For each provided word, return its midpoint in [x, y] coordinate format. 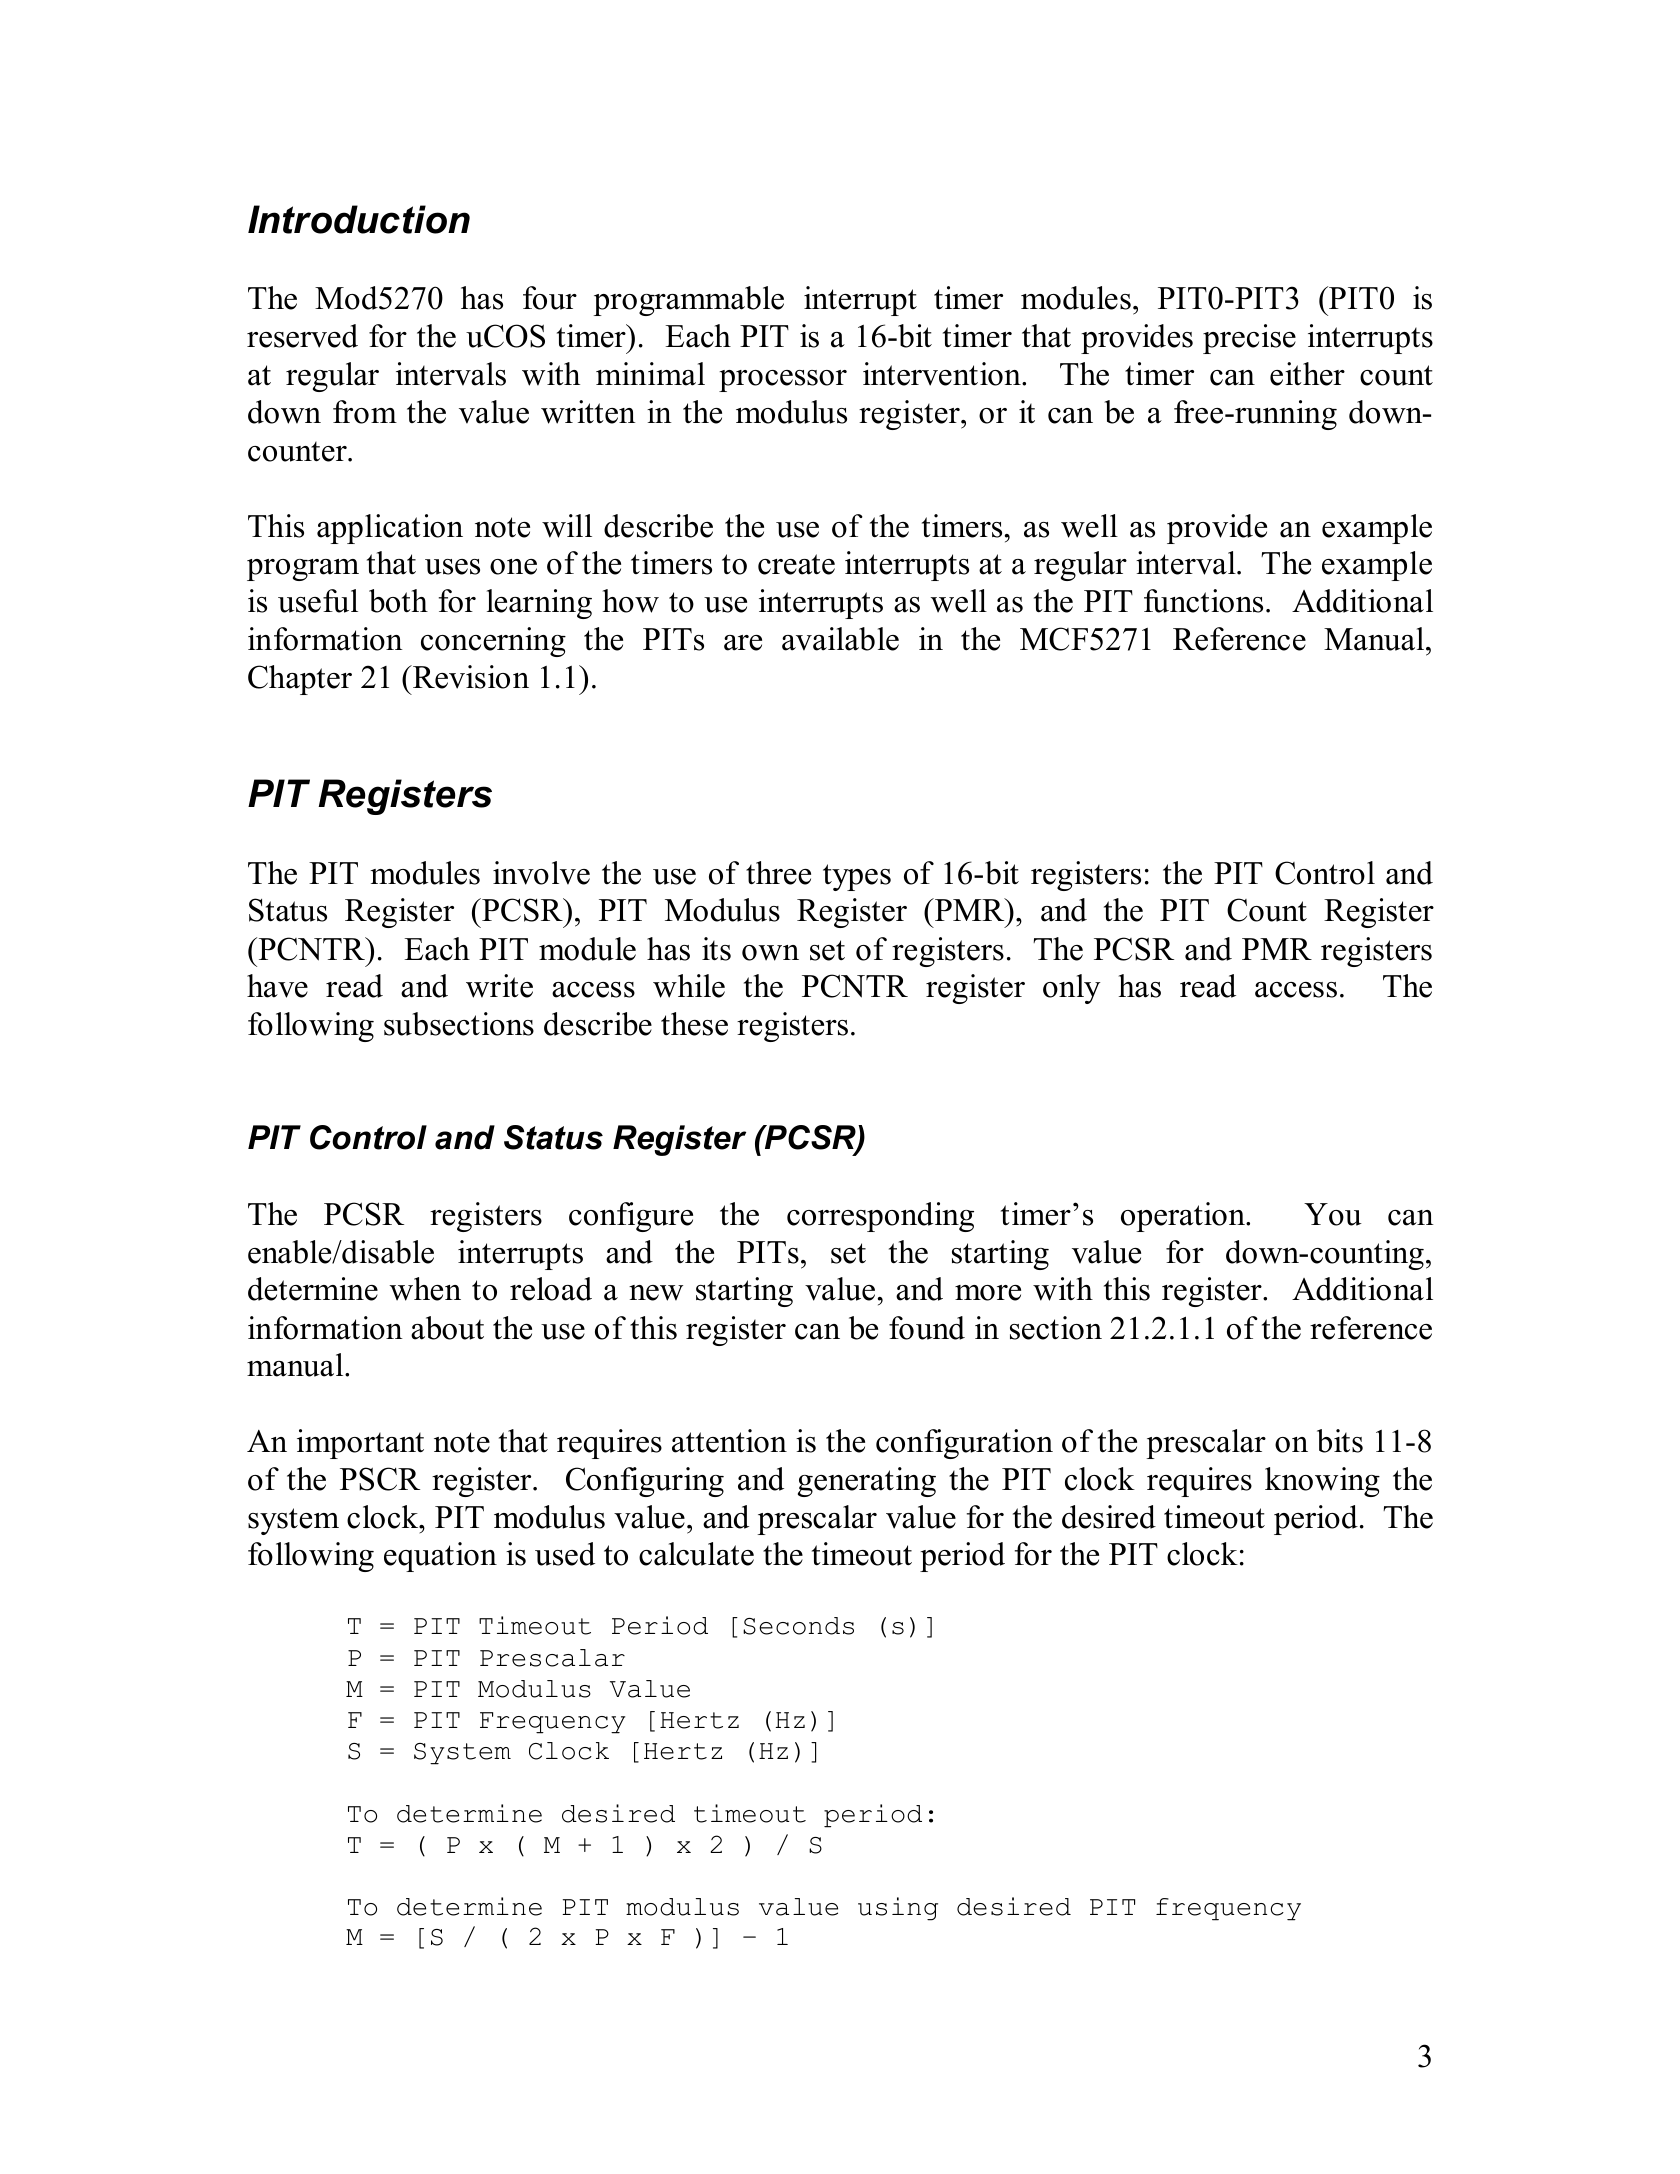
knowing [1322, 1482]
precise [1249, 339]
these [694, 1024]
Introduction [359, 219]
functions [1203, 601]
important [360, 1444]
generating [867, 1482]
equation [440, 1557]
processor [783, 381]
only [1071, 989]
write [499, 986]
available [840, 639]
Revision [470, 677]
